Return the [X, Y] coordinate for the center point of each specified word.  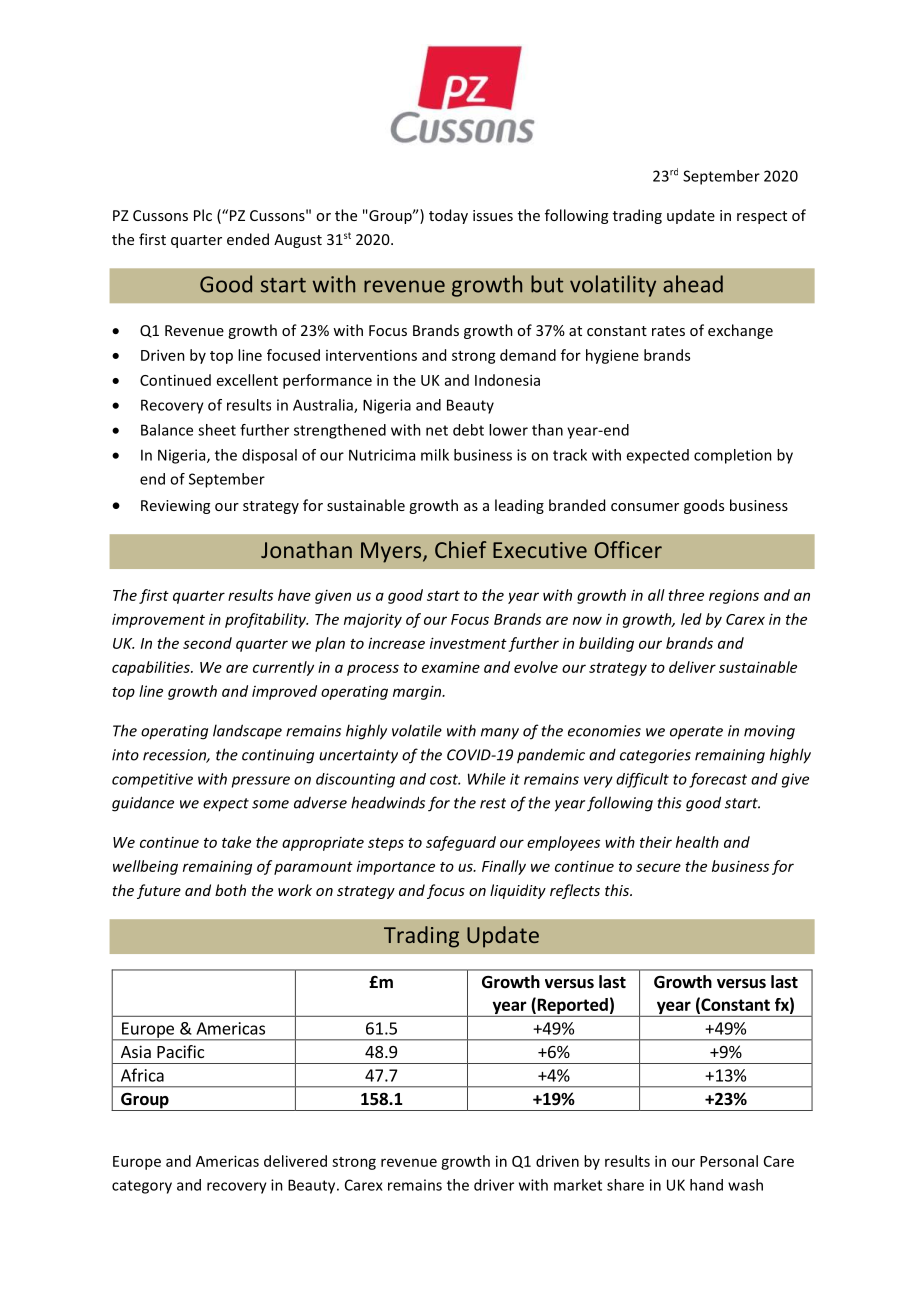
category [142, 1187]
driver [494, 1185]
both [230, 890]
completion [733, 456]
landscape [247, 732]
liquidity [518, 891]
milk [435, 455]
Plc [203, 215]
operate [696, 733]
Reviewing [175, 507]
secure [658, 867]
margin [418, 692]
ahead [693, 284]
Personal [729, 1161]
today [448, 216]
